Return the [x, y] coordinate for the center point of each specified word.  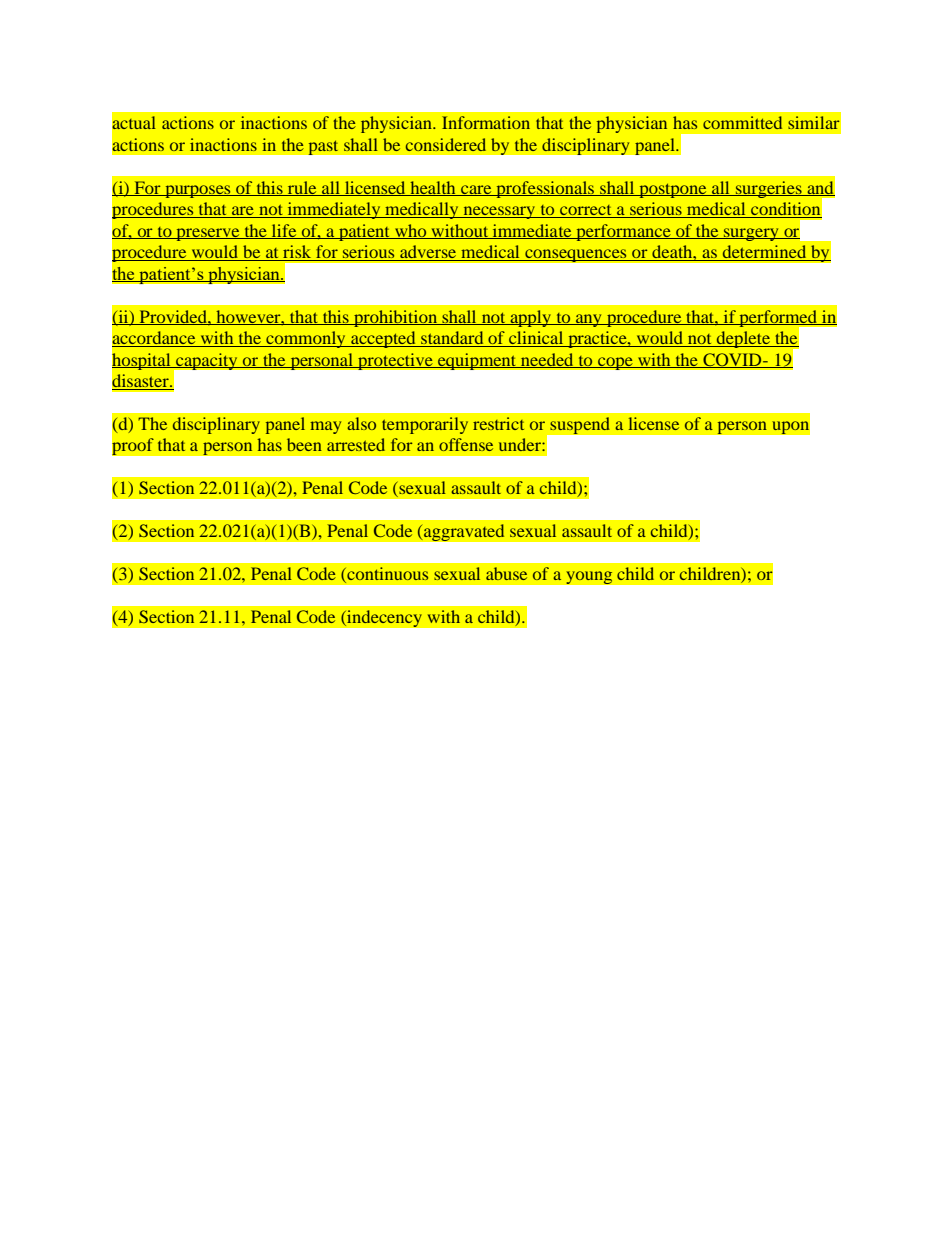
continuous [386, 575]
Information [486, 122]
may [325, 427]
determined [764, 253]
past [323, 147]
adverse [428, 253]
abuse [506, 573]
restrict [498, 423]
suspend [580, 426]
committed [742, 122]
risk [297, 253]
